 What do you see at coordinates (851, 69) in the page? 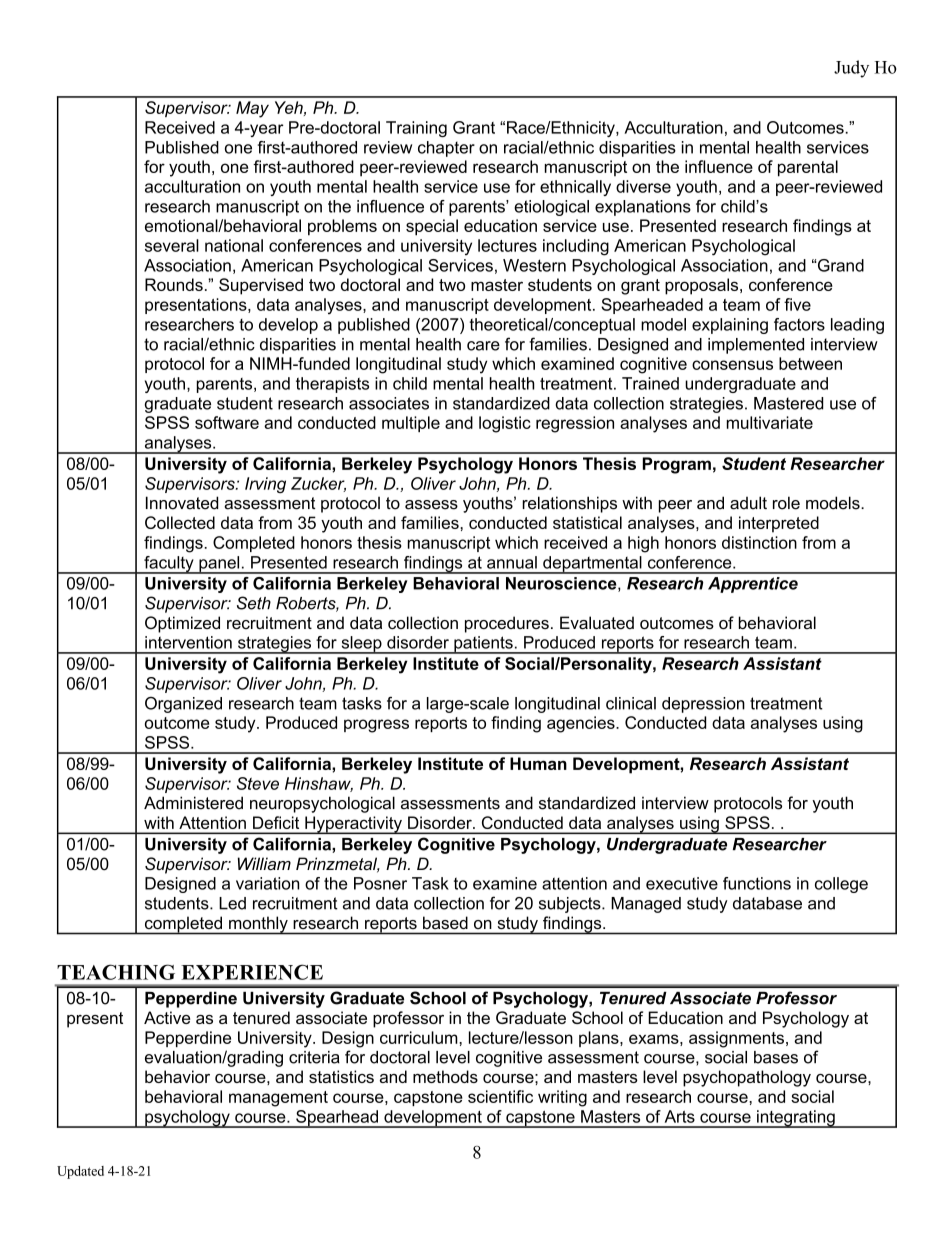
I see `Judy` at bounding box center [851, 69].
